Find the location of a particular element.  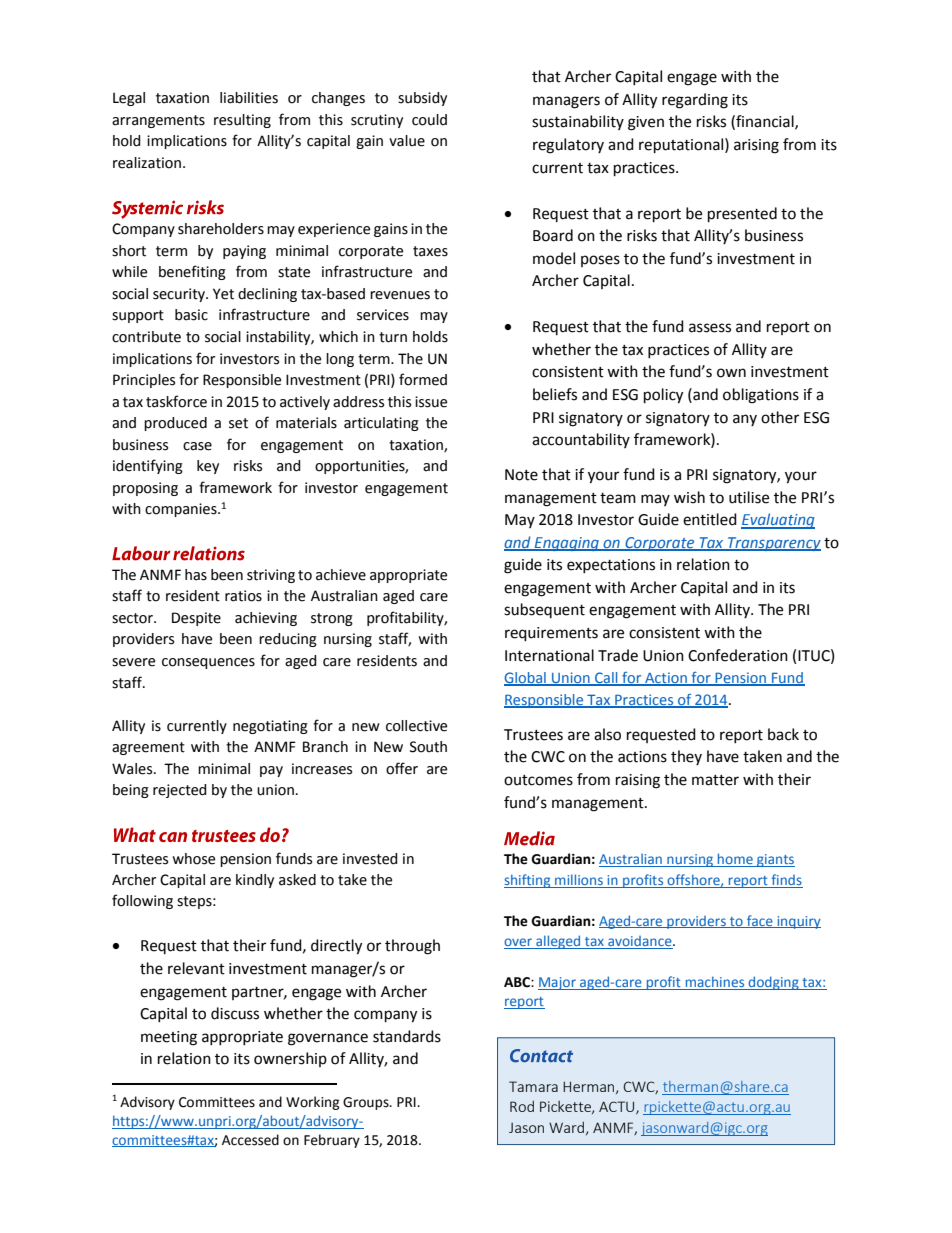

shifting is located at coordinates (528, 881).
